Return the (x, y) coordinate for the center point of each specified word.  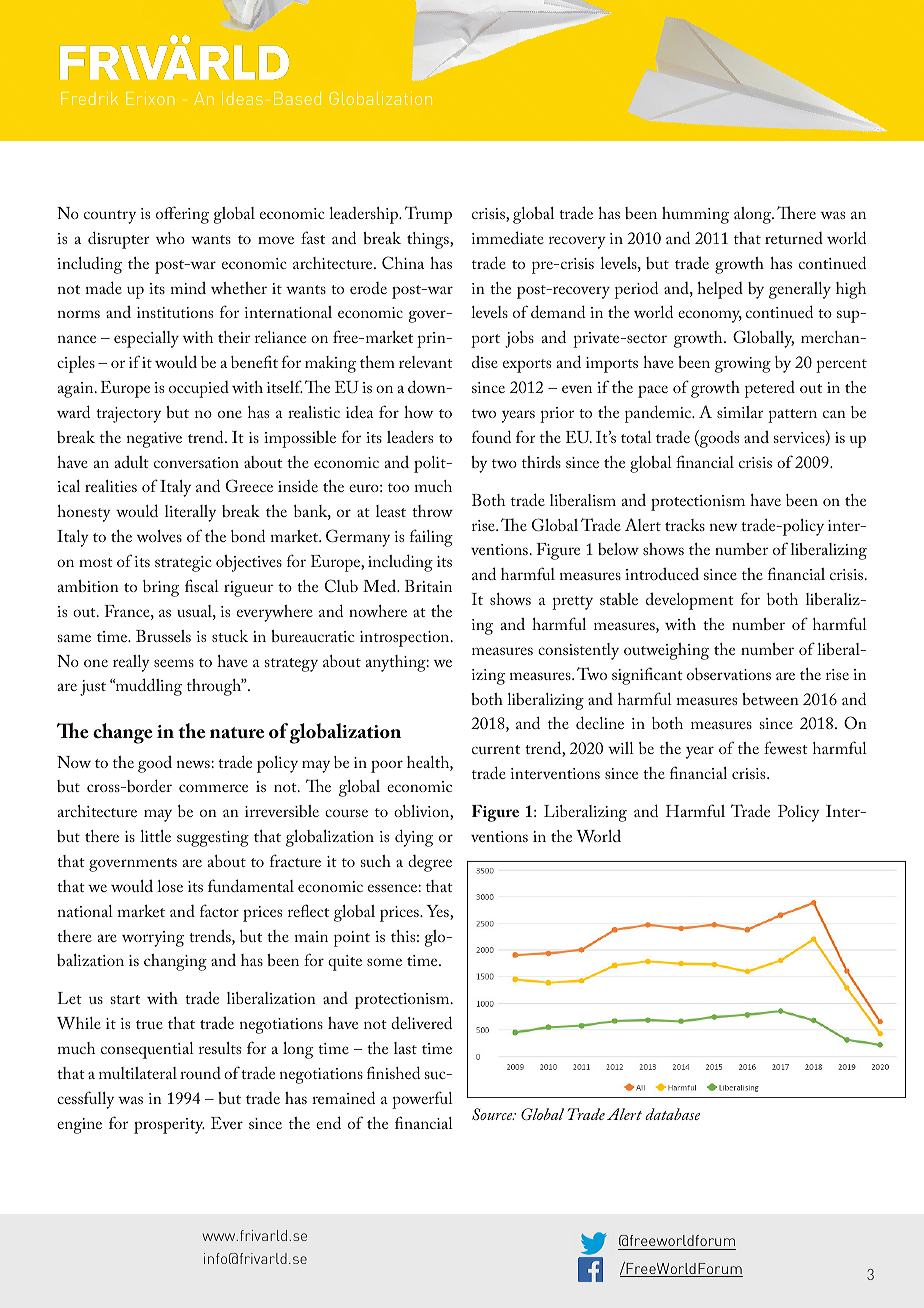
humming (695, 215)
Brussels (163, 636)
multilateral (138, 1073)
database (672, 1114)
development (690, 601)
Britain (428, 586)
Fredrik (89, 98)
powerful (422, 1100)
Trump (428, 215)
